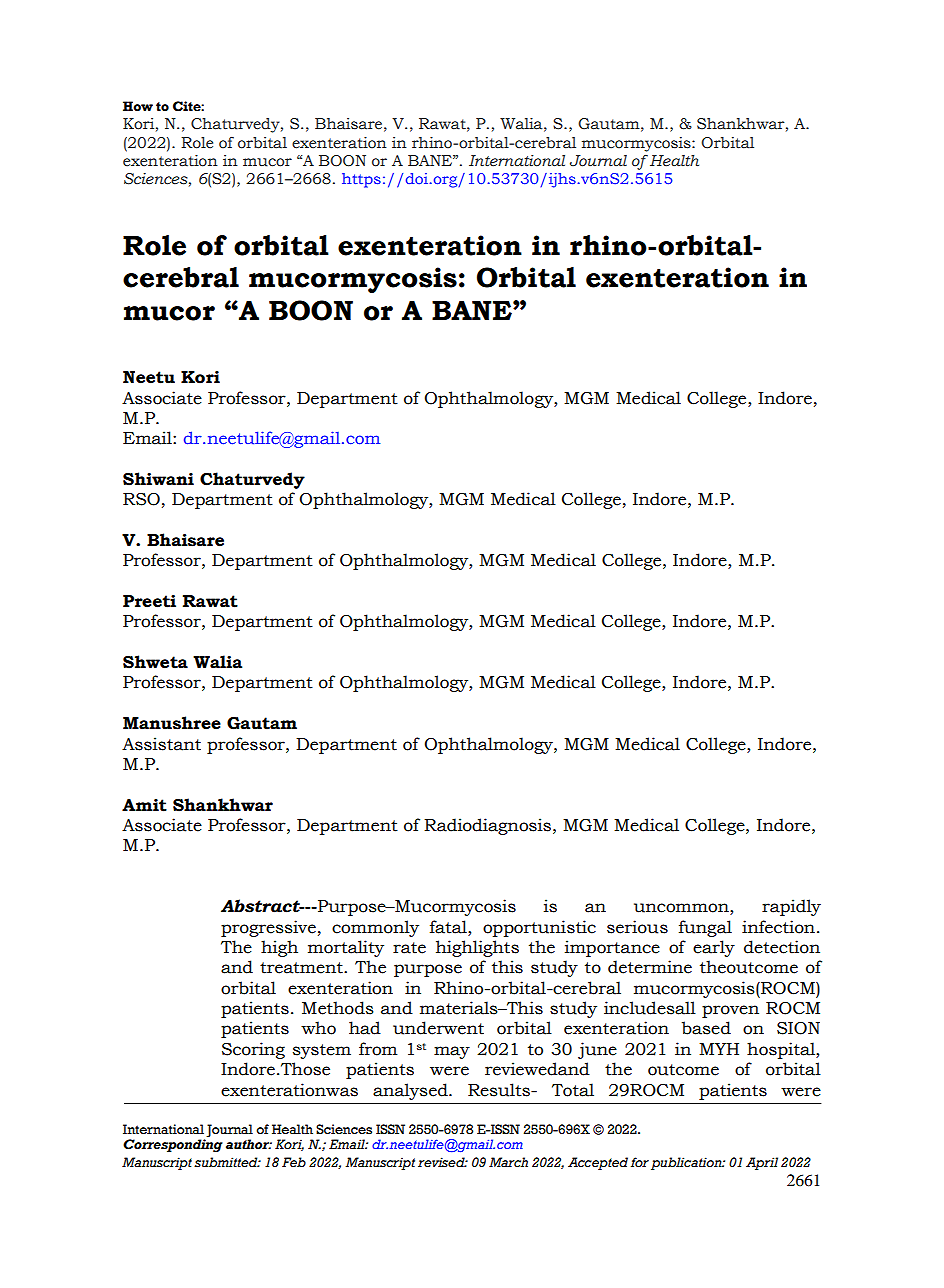  Describe the element at coordinates (155, 662) in the document. I see `Shweta` at that location.
